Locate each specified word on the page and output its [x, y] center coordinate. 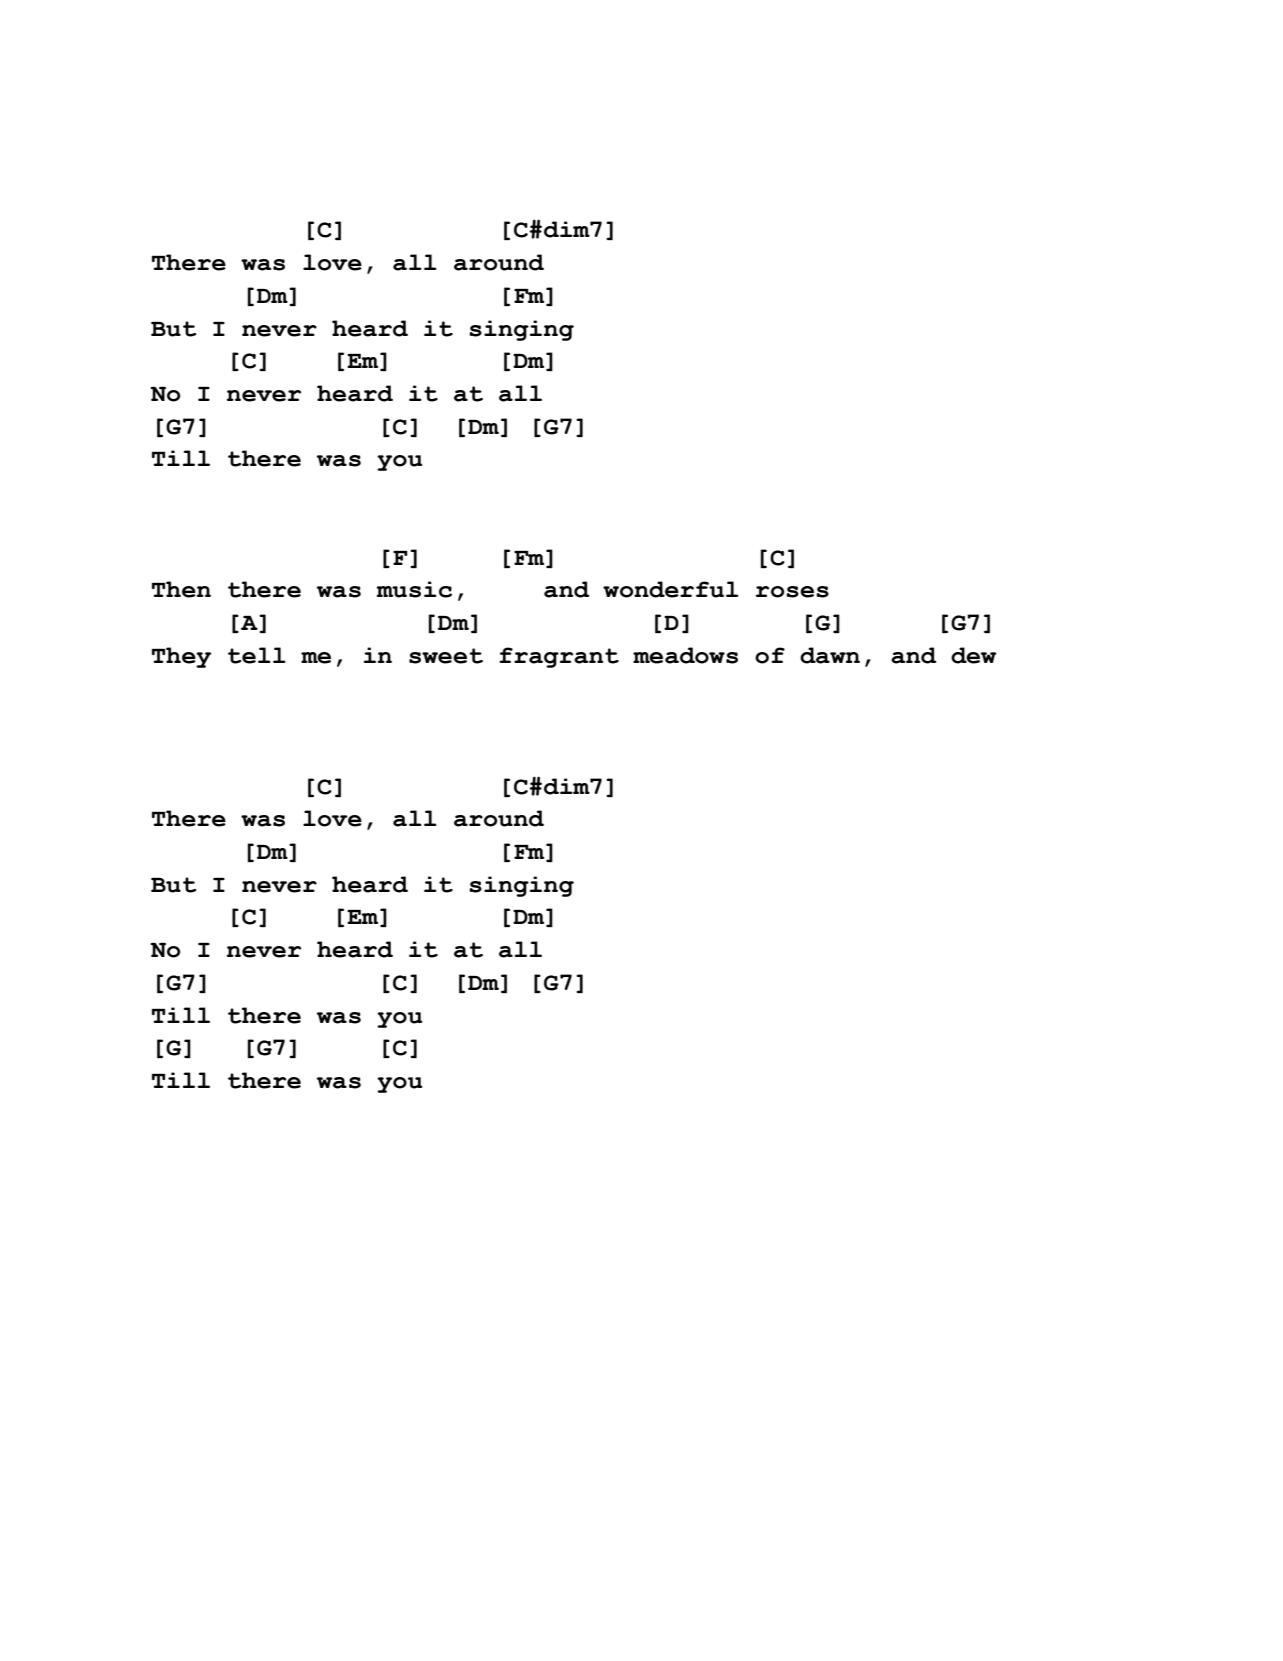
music [414, 589]
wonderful [671, 589]
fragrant [559, 657]
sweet [446, 656]
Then [181, 589]
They [181, 657]
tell [257, 655]
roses [792, 592]
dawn [830, 655]
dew [974, 655]
